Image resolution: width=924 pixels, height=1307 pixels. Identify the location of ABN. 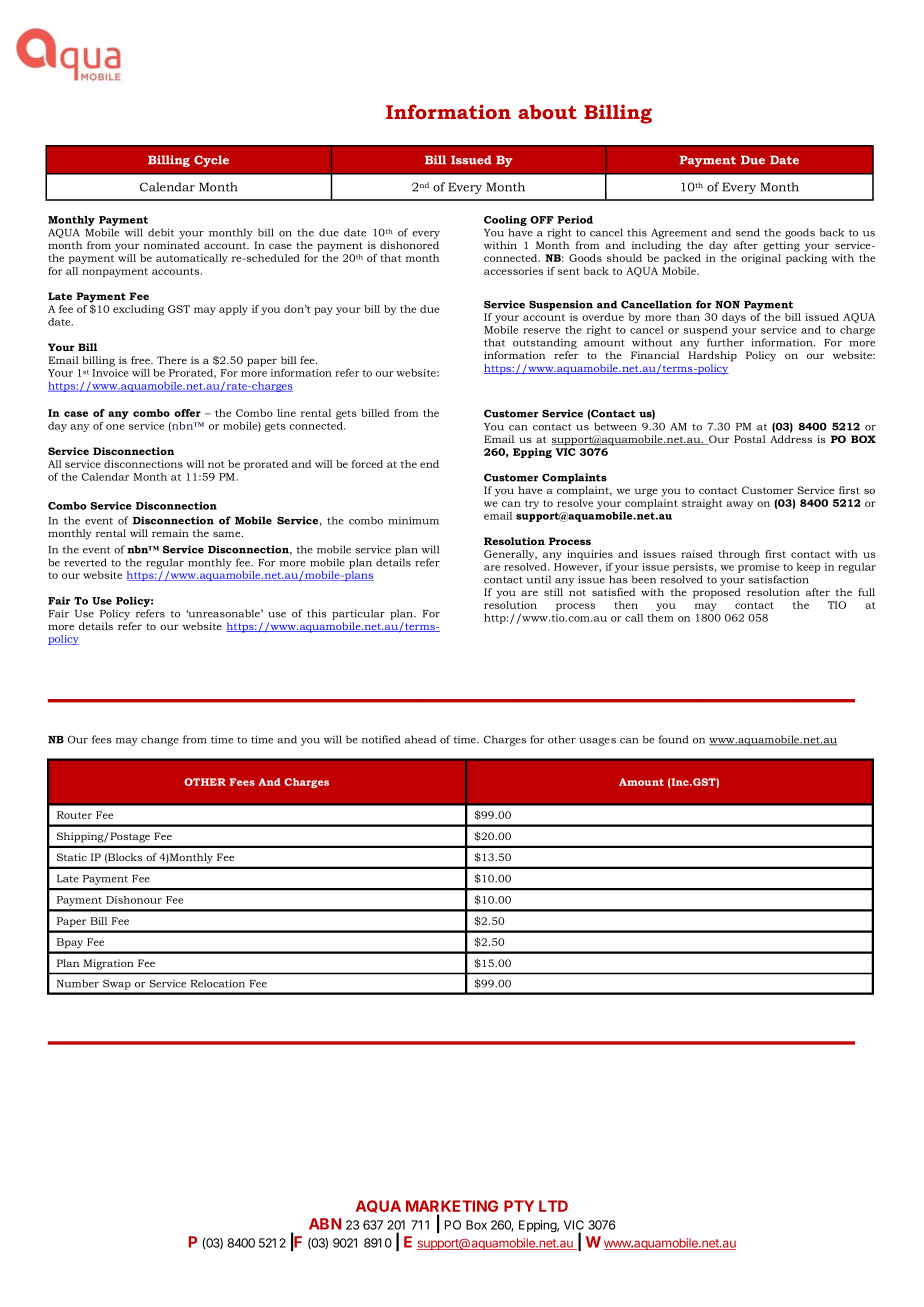
(325, 1224).
